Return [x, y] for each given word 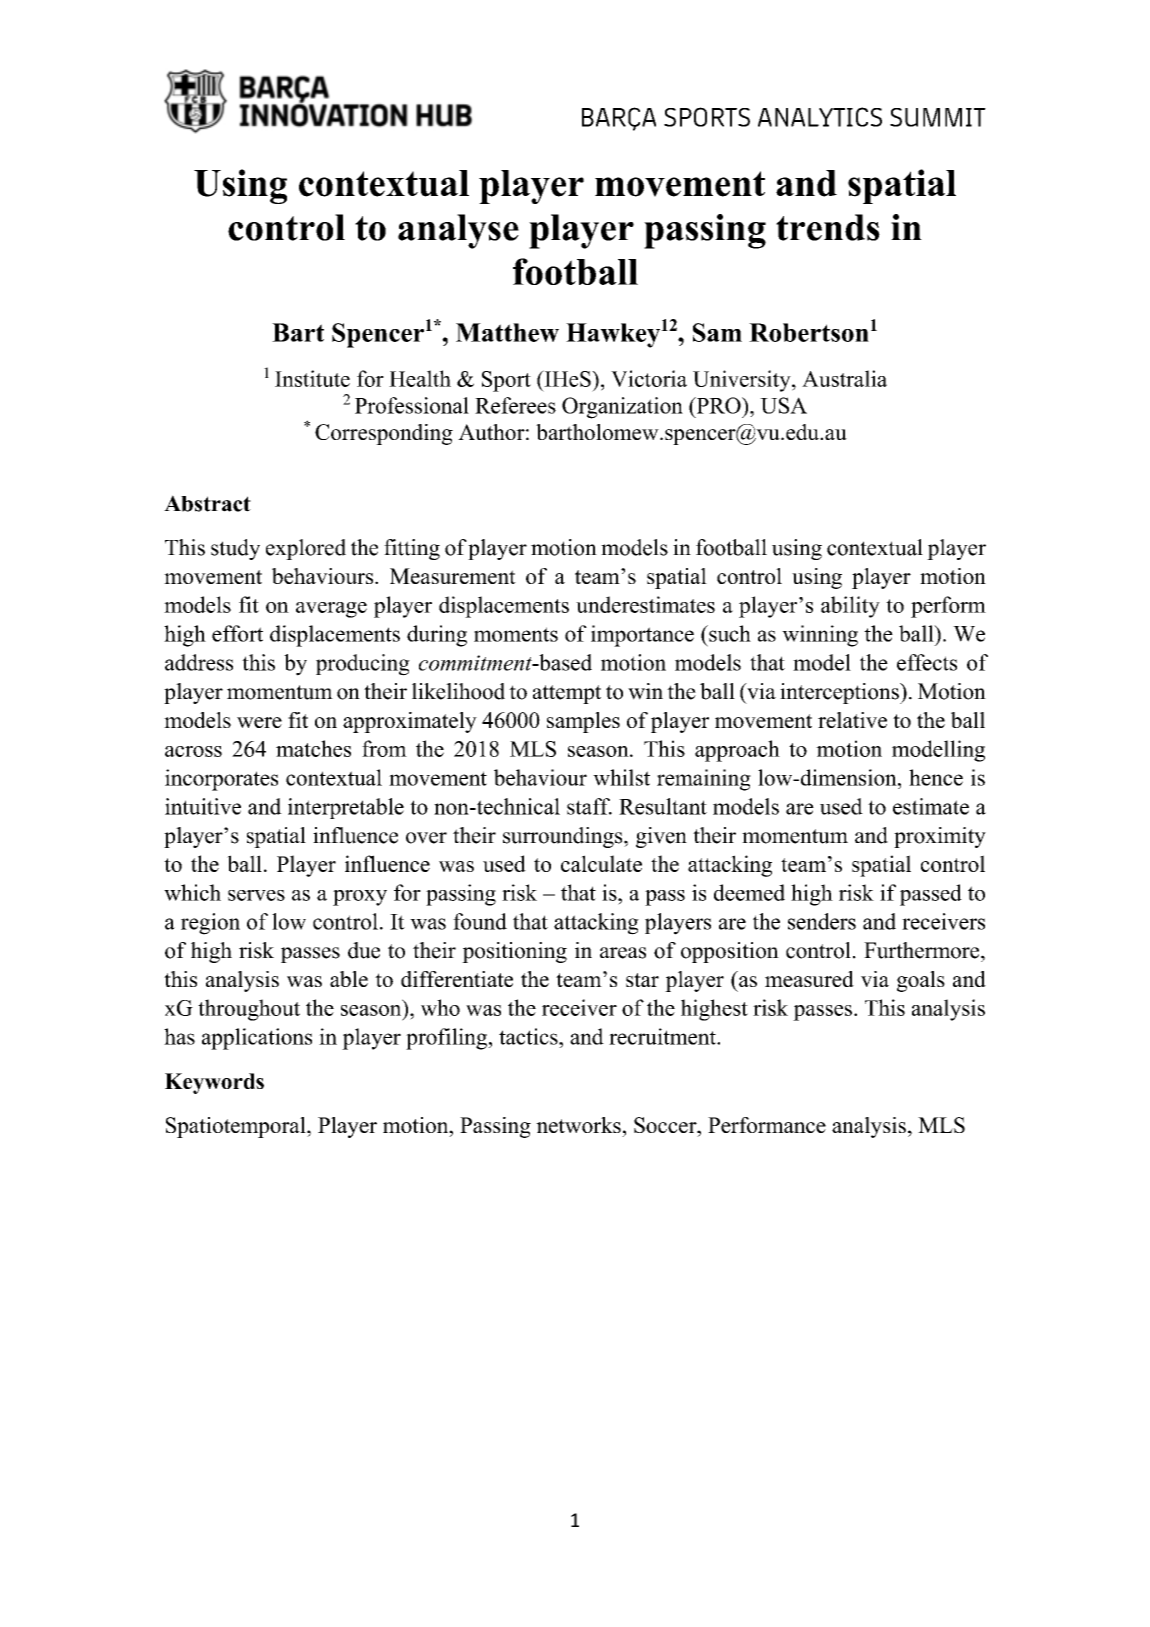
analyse [458, 231]
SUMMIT [938, 117]
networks [578, 1125]
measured [809, 979]
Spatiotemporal [237, 1127]
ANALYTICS [820, 117]
